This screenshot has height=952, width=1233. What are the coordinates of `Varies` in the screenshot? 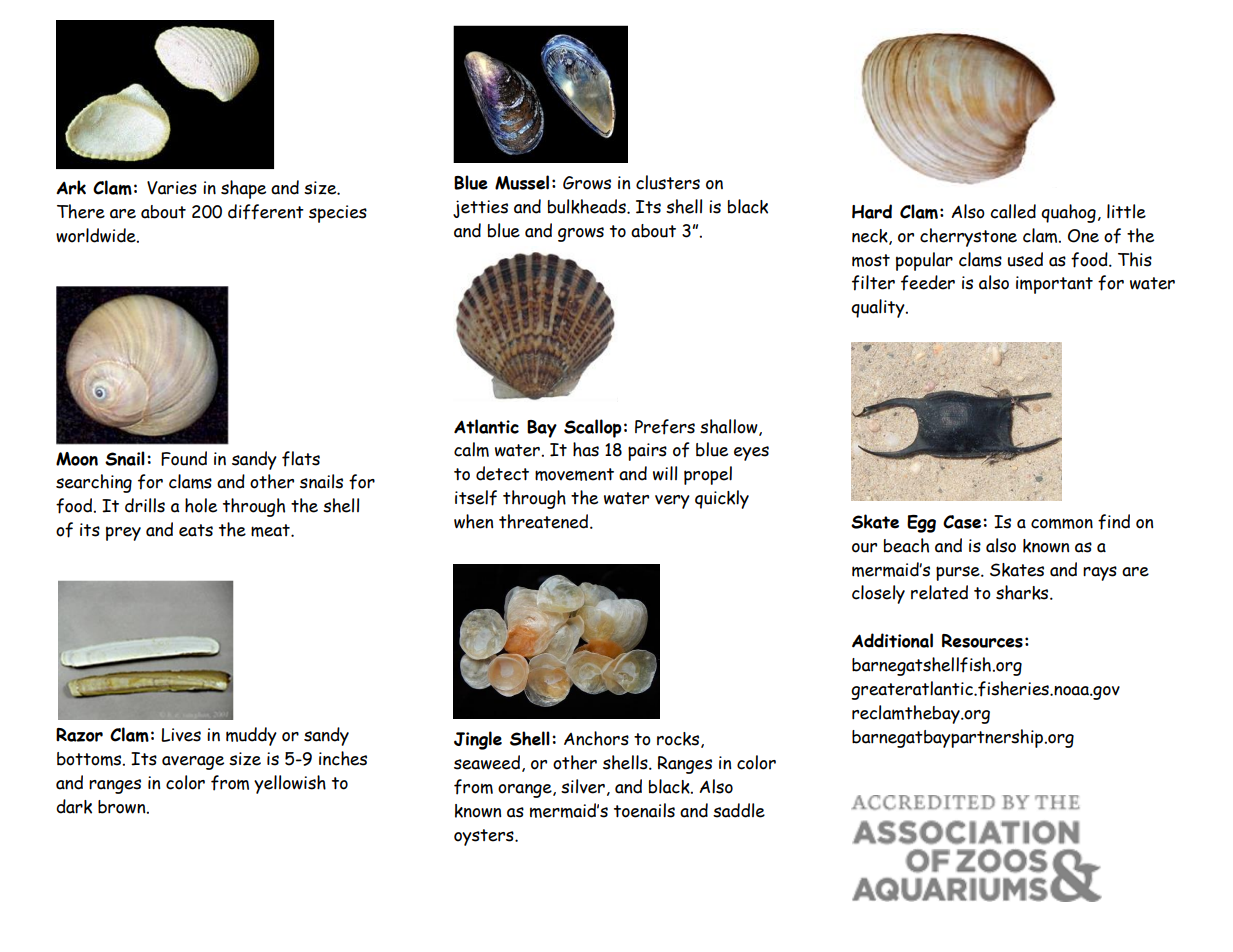 It's located at (172, 188).
